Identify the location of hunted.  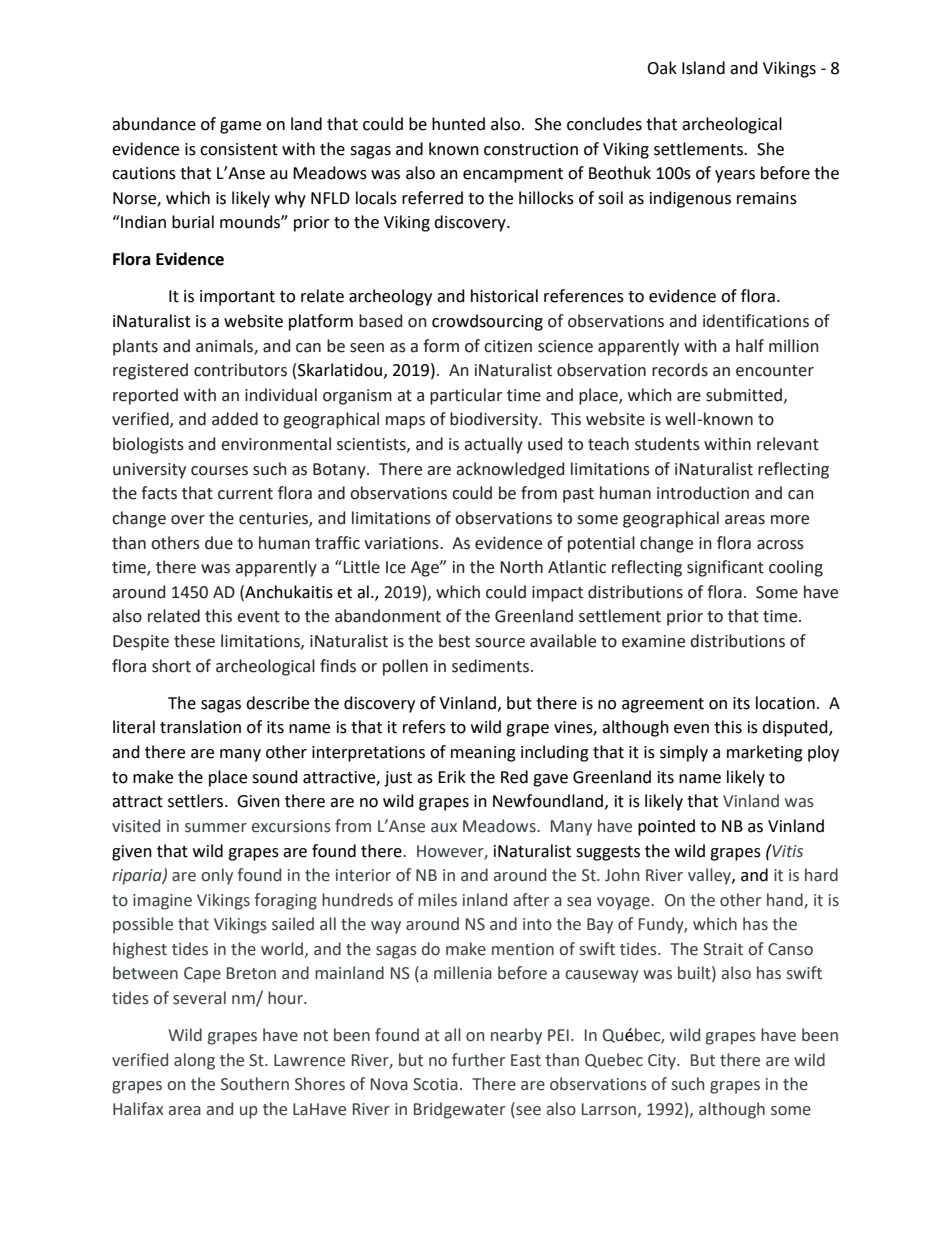
(458, 124).
